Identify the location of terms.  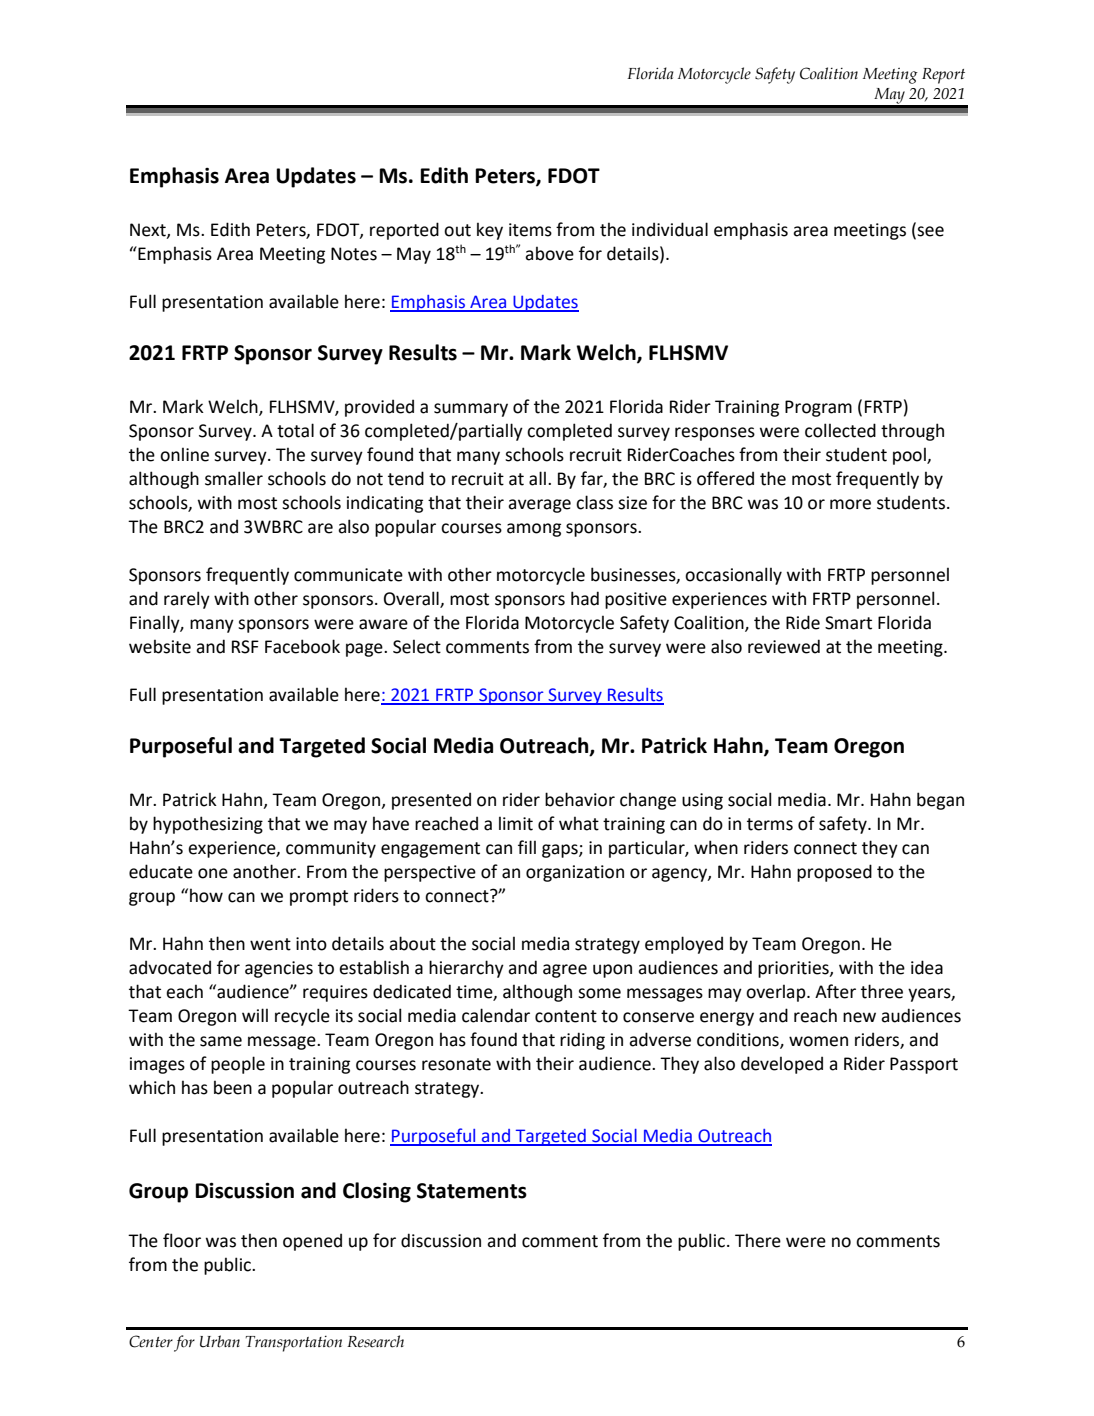
(770, 824).
